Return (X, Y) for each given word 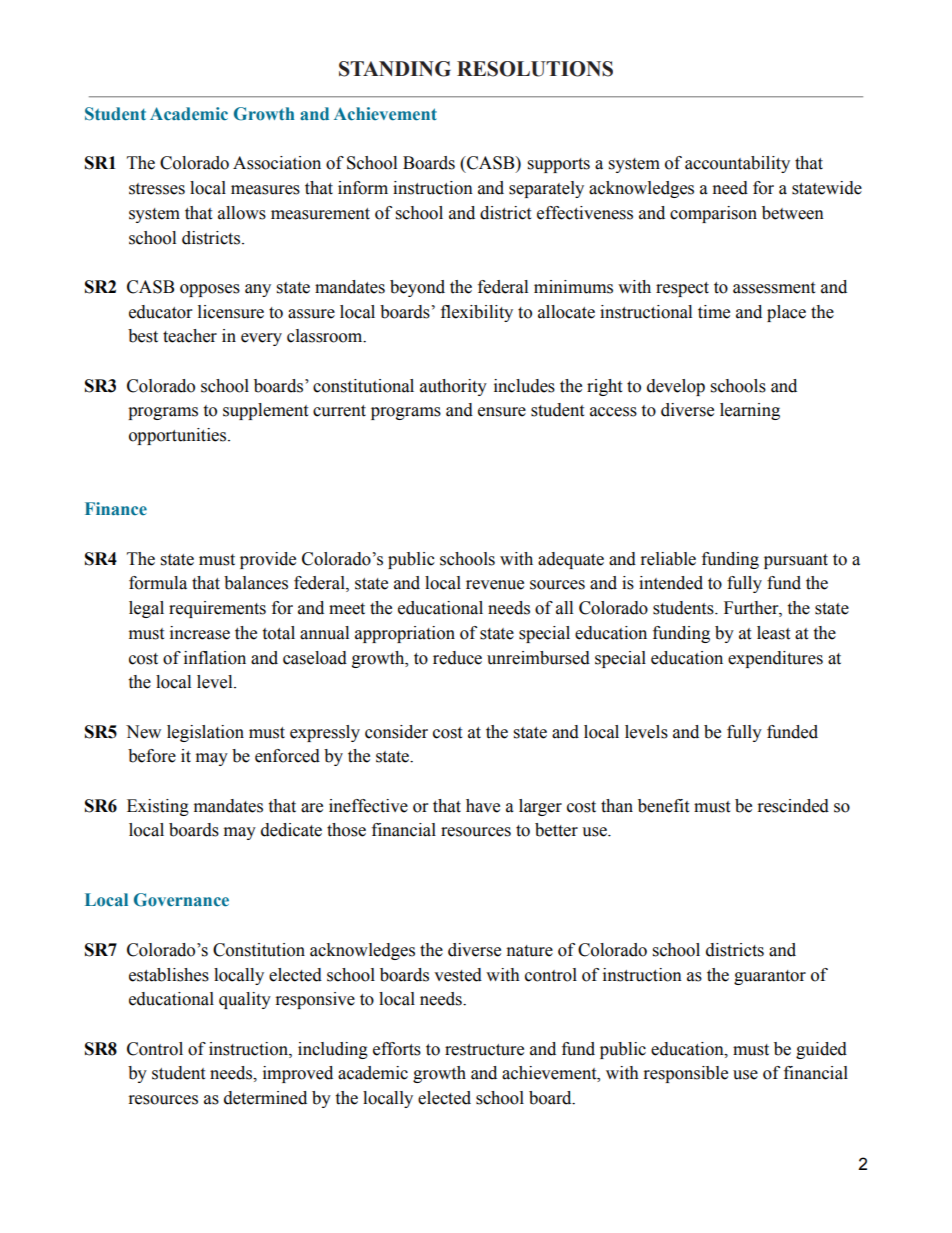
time (714, 312)
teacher (190, 336)
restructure (484, 1050)
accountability (737, 164)
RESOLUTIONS (535, 69)
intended (671, 583)
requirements (217, 609)
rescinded (793, 806)
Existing (158, 807)
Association (277, 163)
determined (265, 1098)
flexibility (477, 313)
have (483, 806)
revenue (495, 585)
